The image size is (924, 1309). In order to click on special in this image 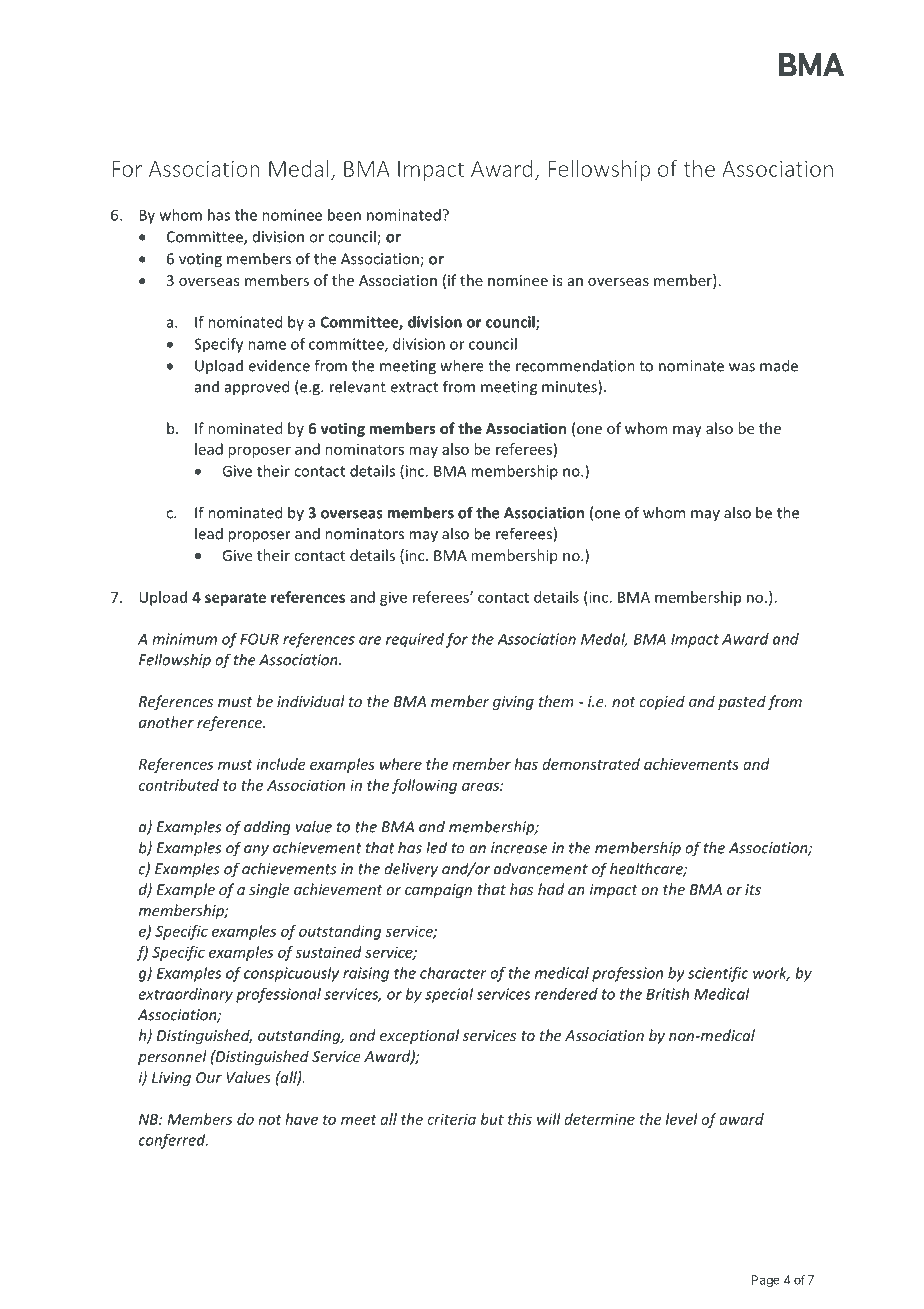, I will do `click(449, 995)`.
